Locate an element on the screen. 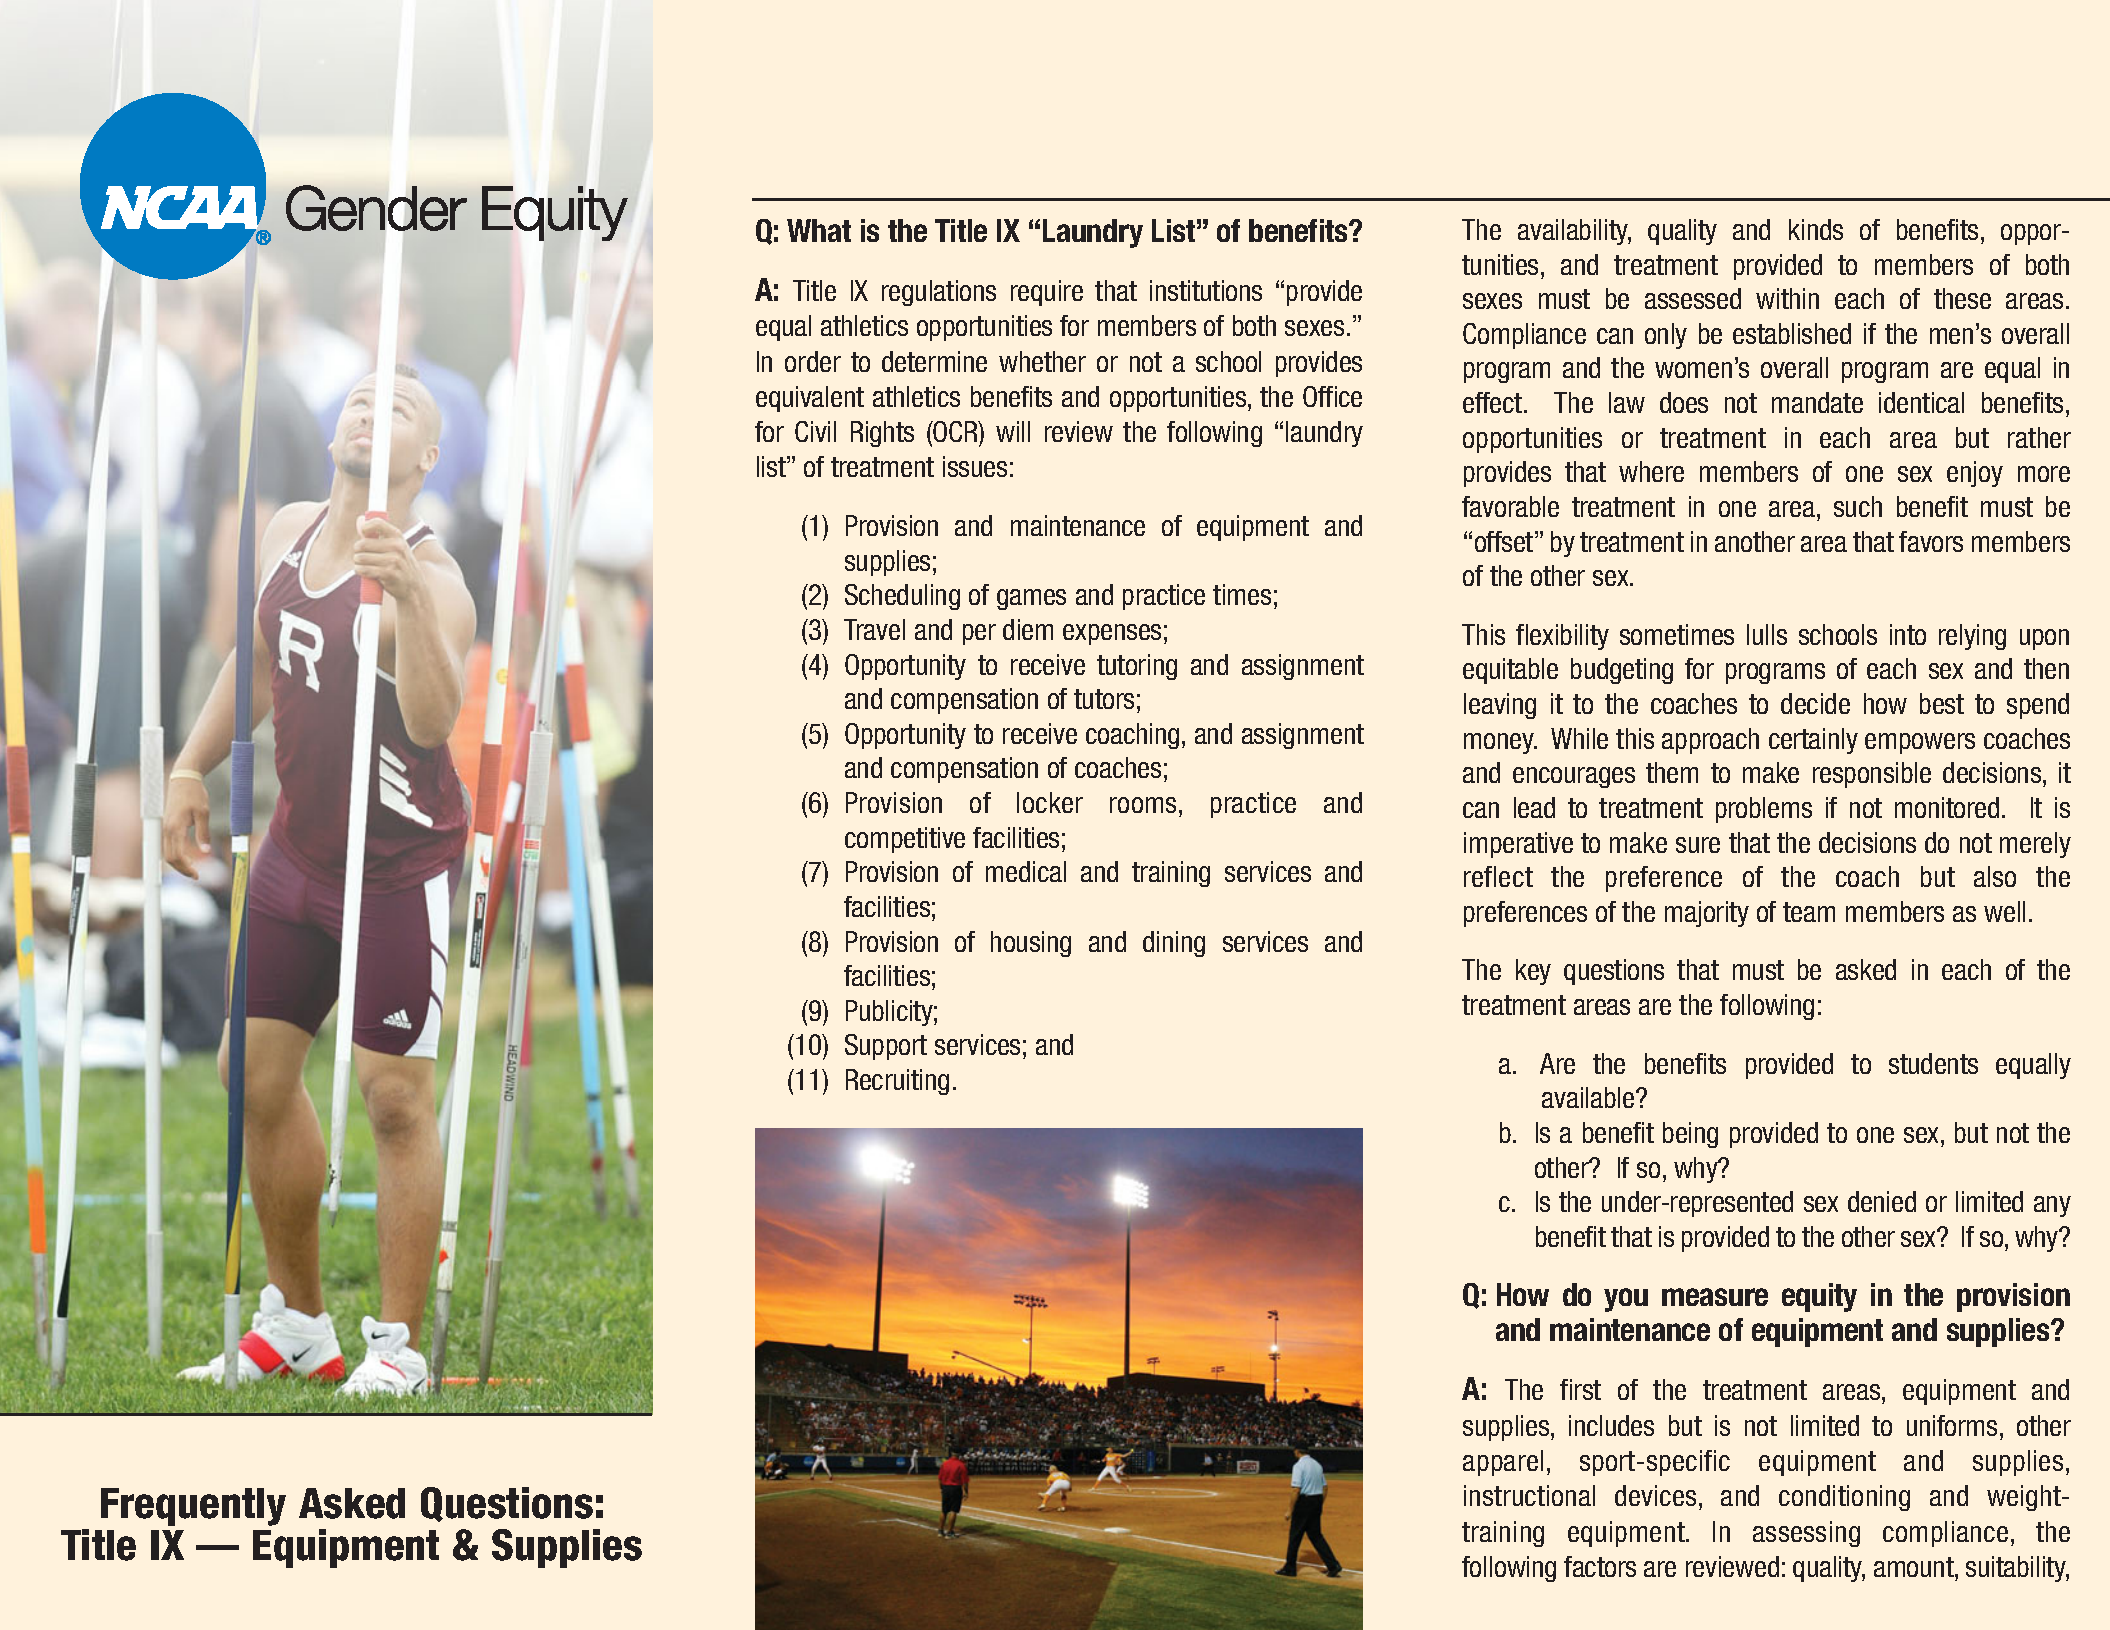  competitive is located at coordinates (905, 840).
